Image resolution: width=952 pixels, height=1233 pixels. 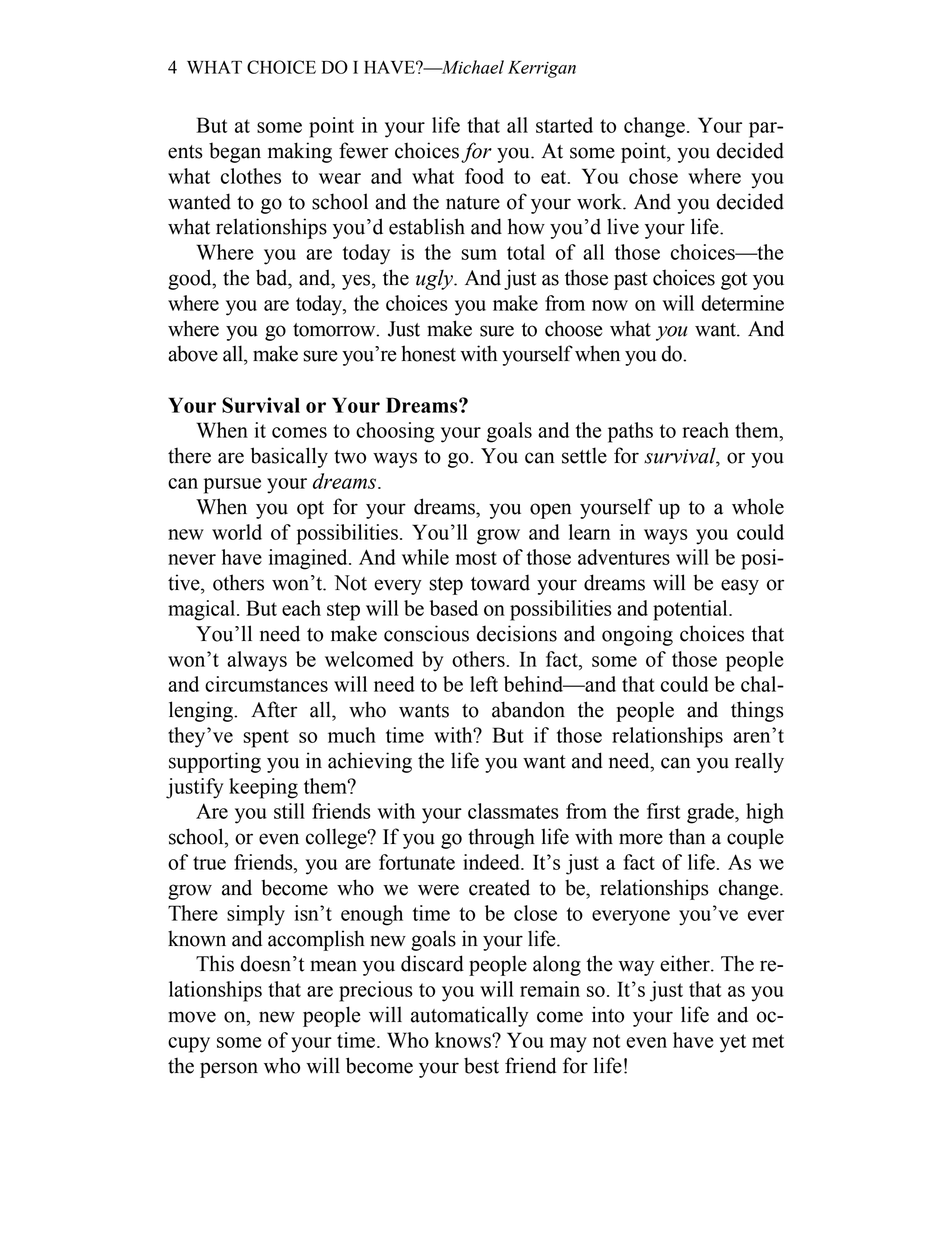 What do you see at coordinates (251, 176) in the screenshot?
I see `clothes` at bounding box center [251, 176].
